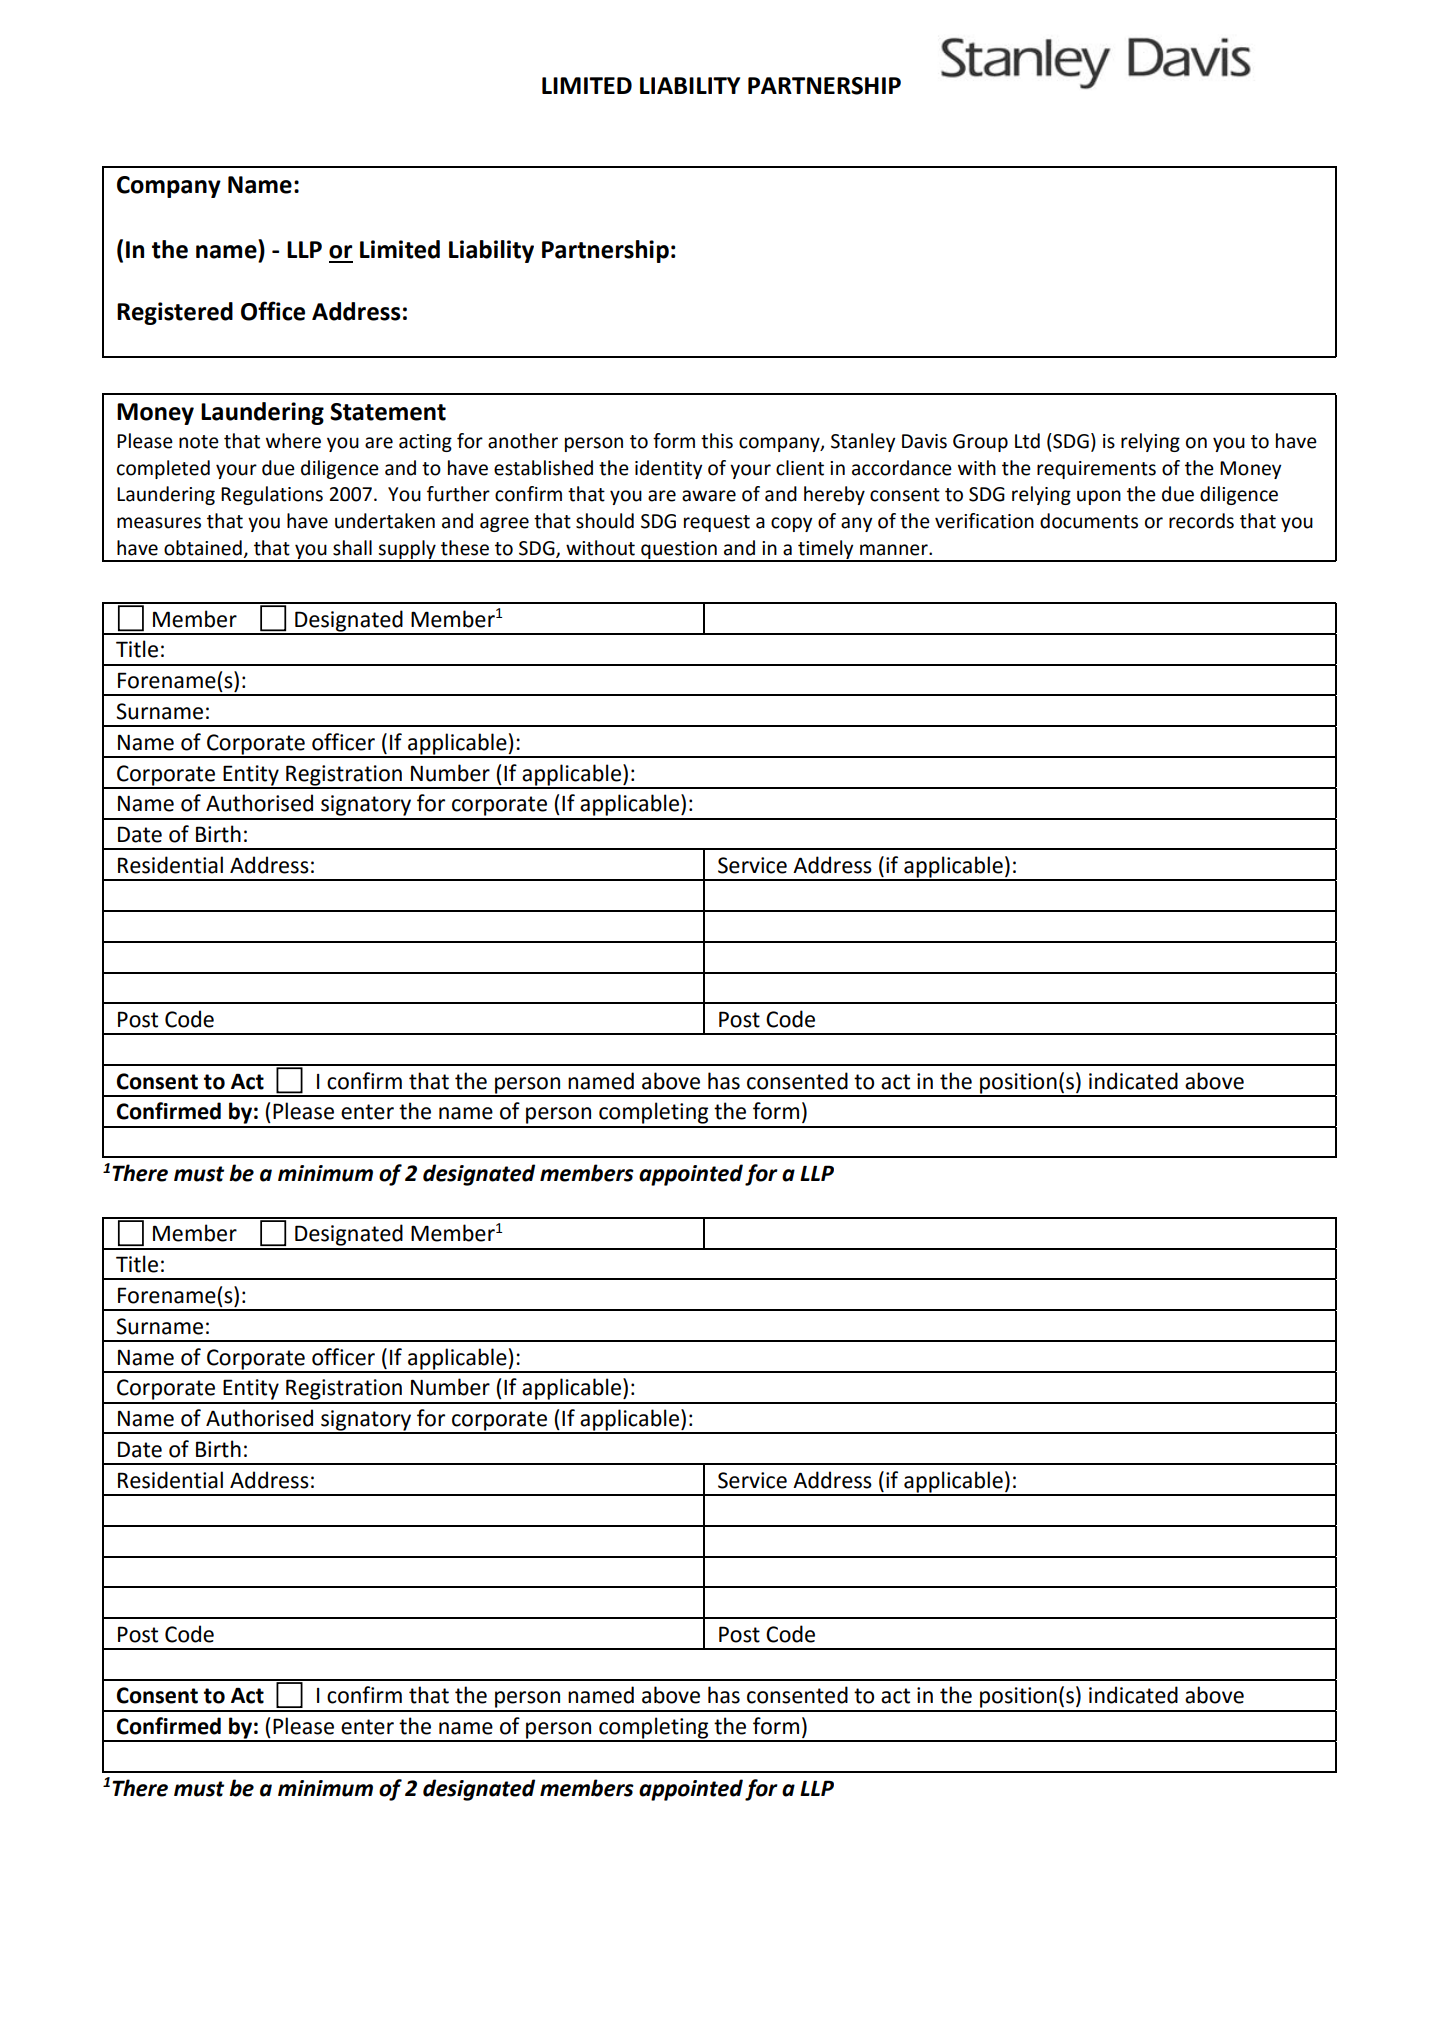 The height and width of the page is (2041, 1442). What do you see at coordinates (717, 441) in the page?
I see `this` at bounding box center [717, 441].
